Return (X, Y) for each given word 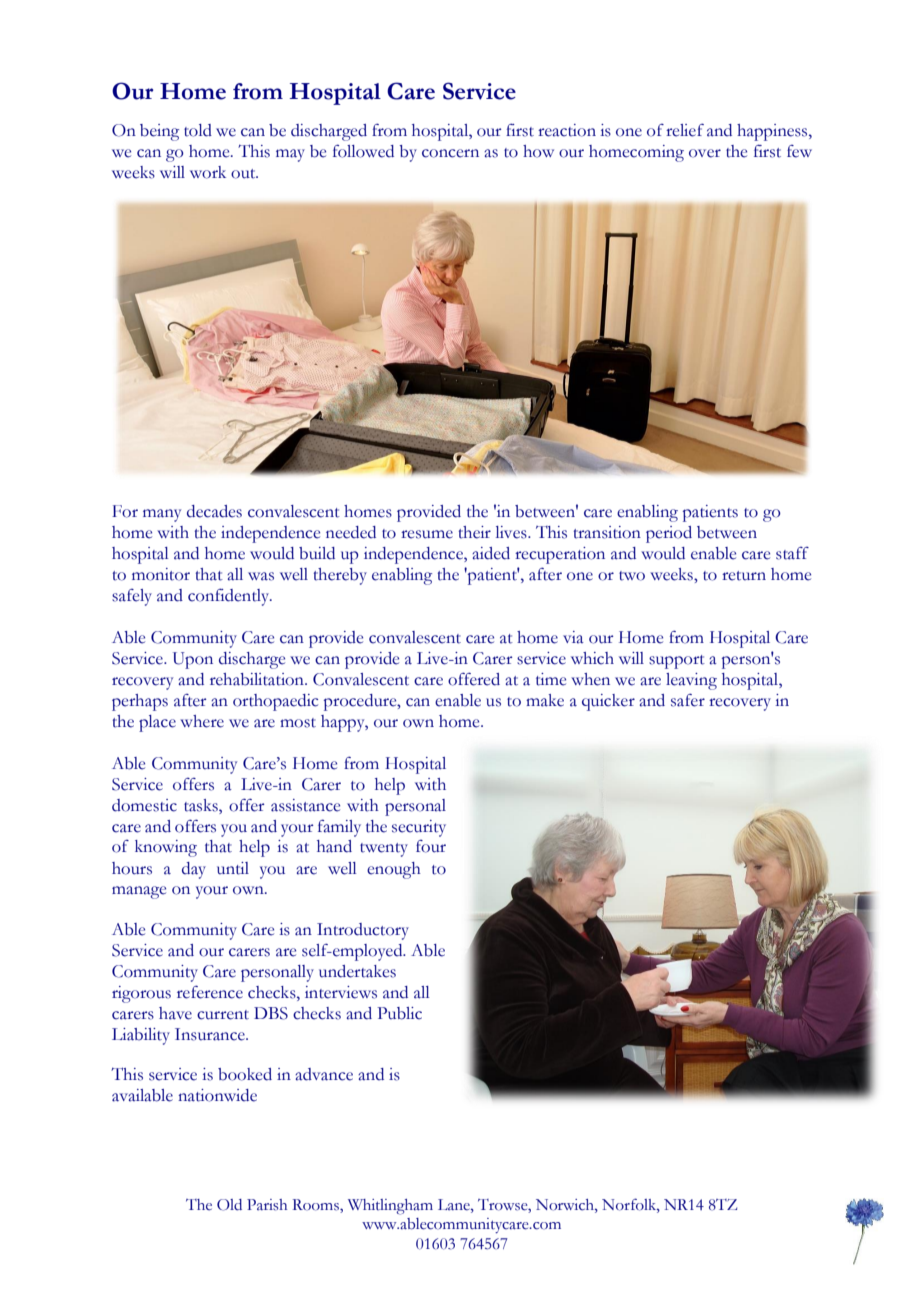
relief (685, 130)
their (474, 532)
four (431, 846)
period (669, 534)
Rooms (317, 1206)
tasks (202, 805)
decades (214, 511)
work (208, 172)
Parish (267, 1205)
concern (450, 153)
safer (688, 700)
